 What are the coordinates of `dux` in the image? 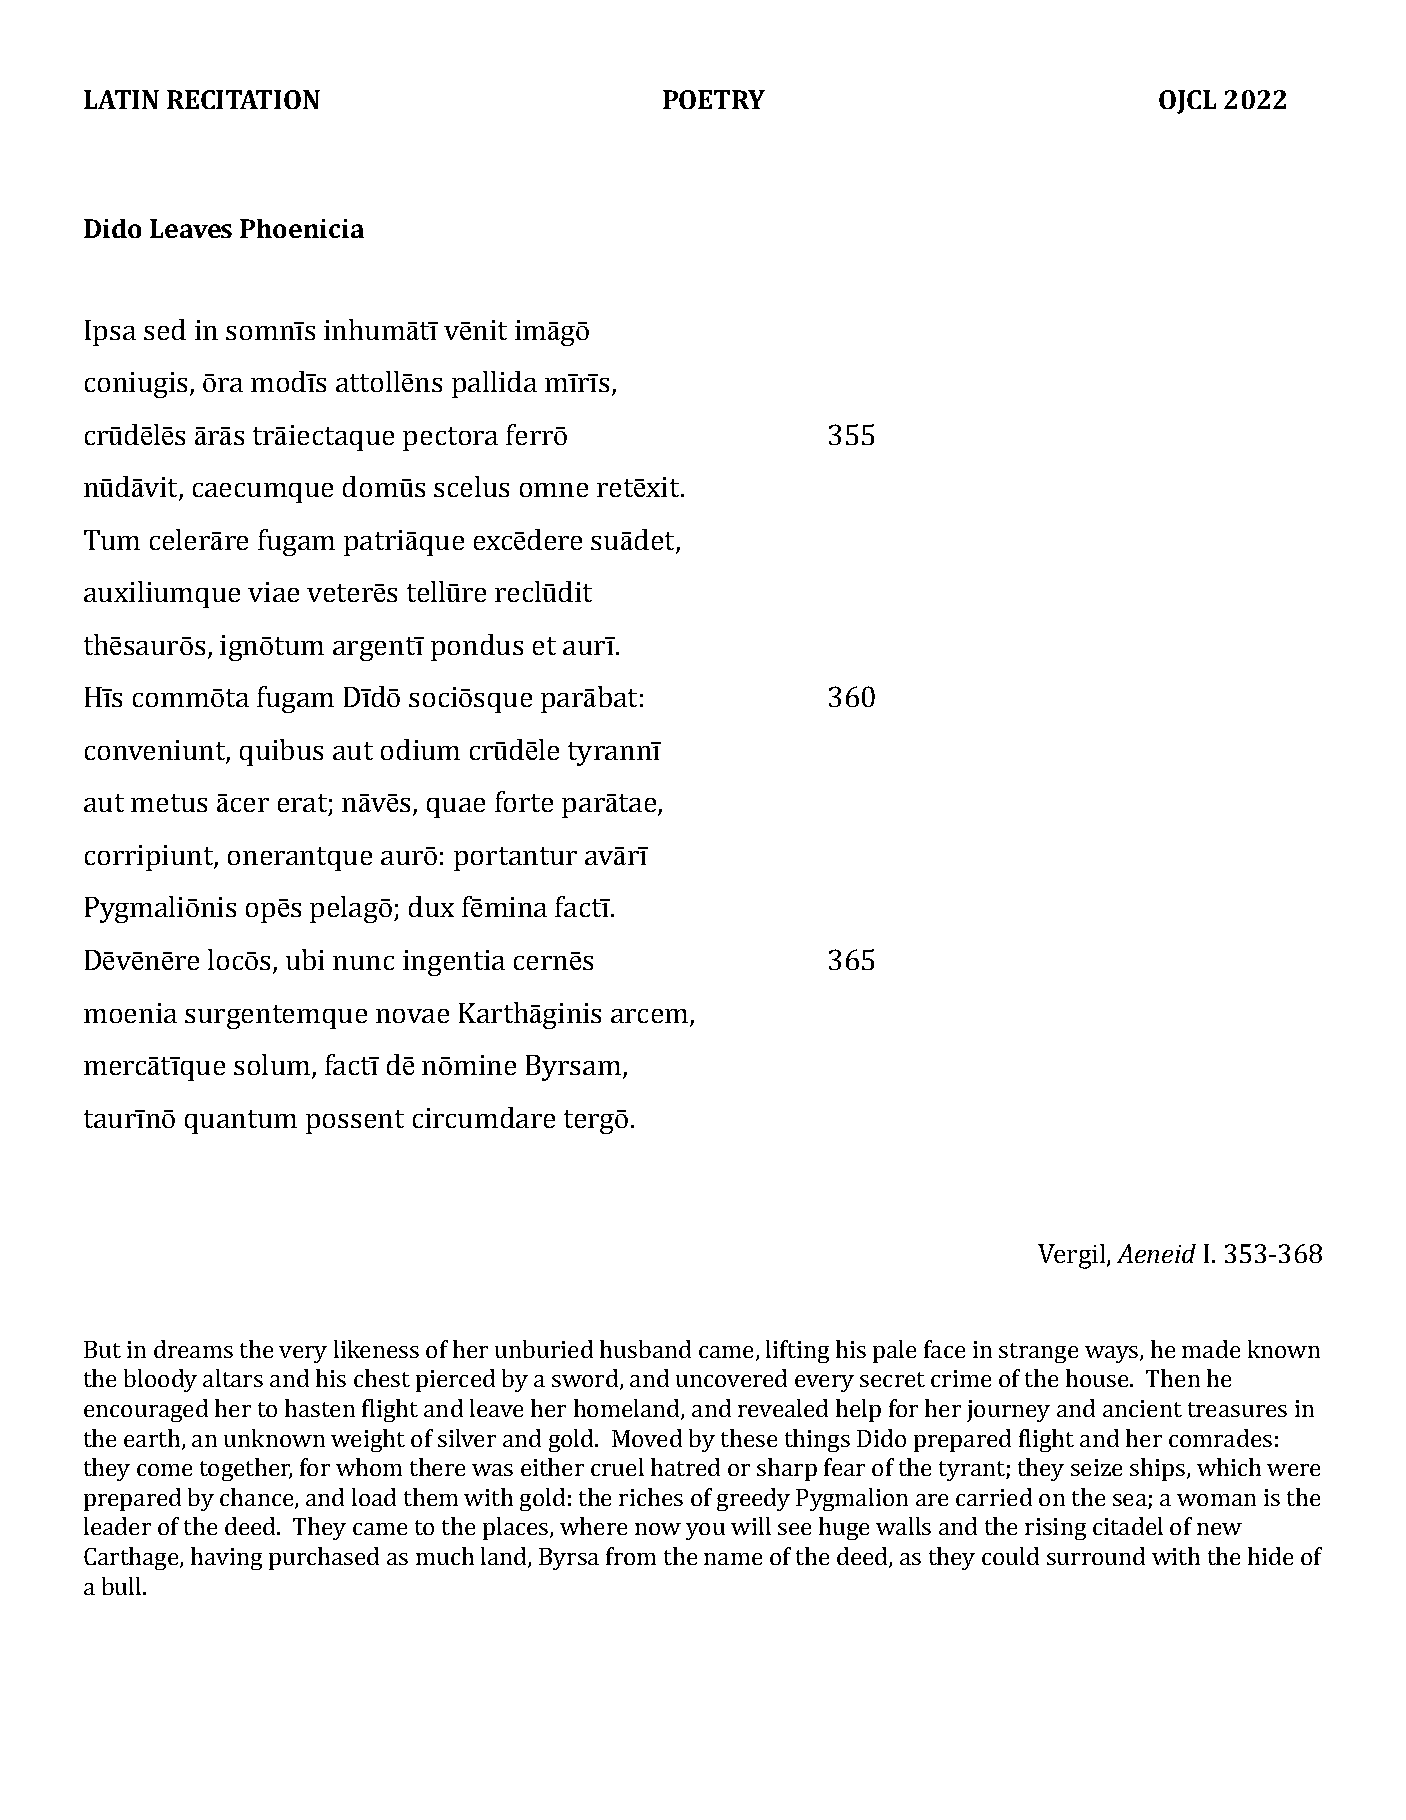 It's located at (431, 906).
